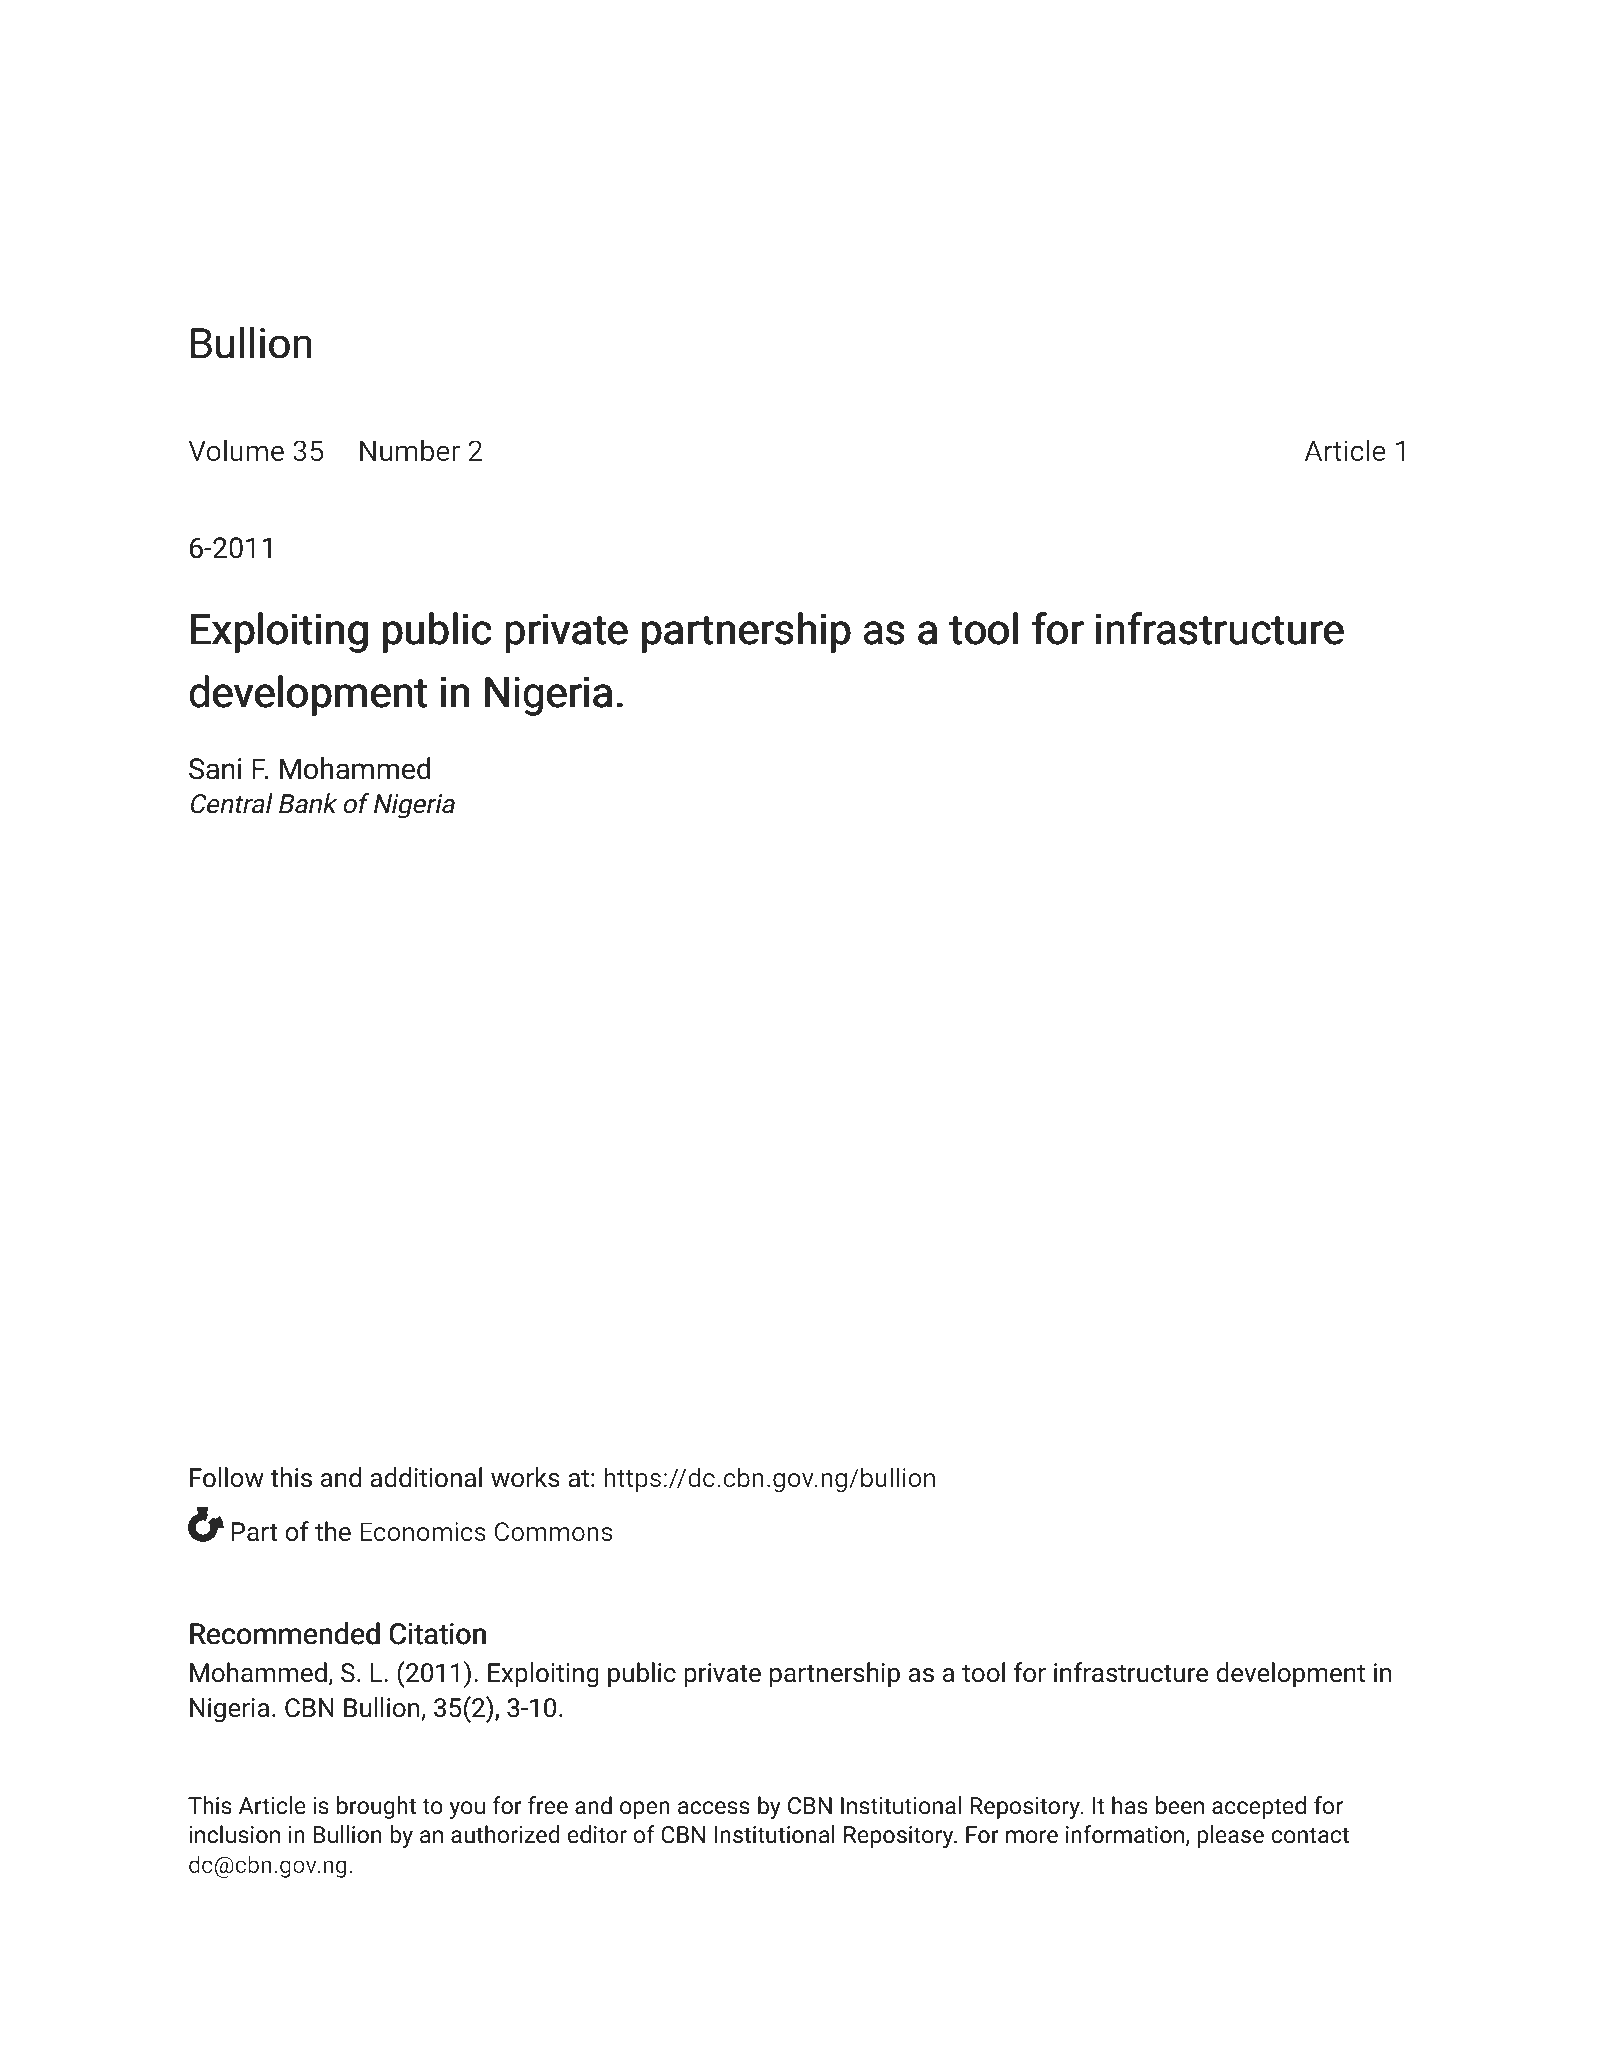 This image has height=2068, width=1598. I want to click on Commons, so click(554, 1531).
